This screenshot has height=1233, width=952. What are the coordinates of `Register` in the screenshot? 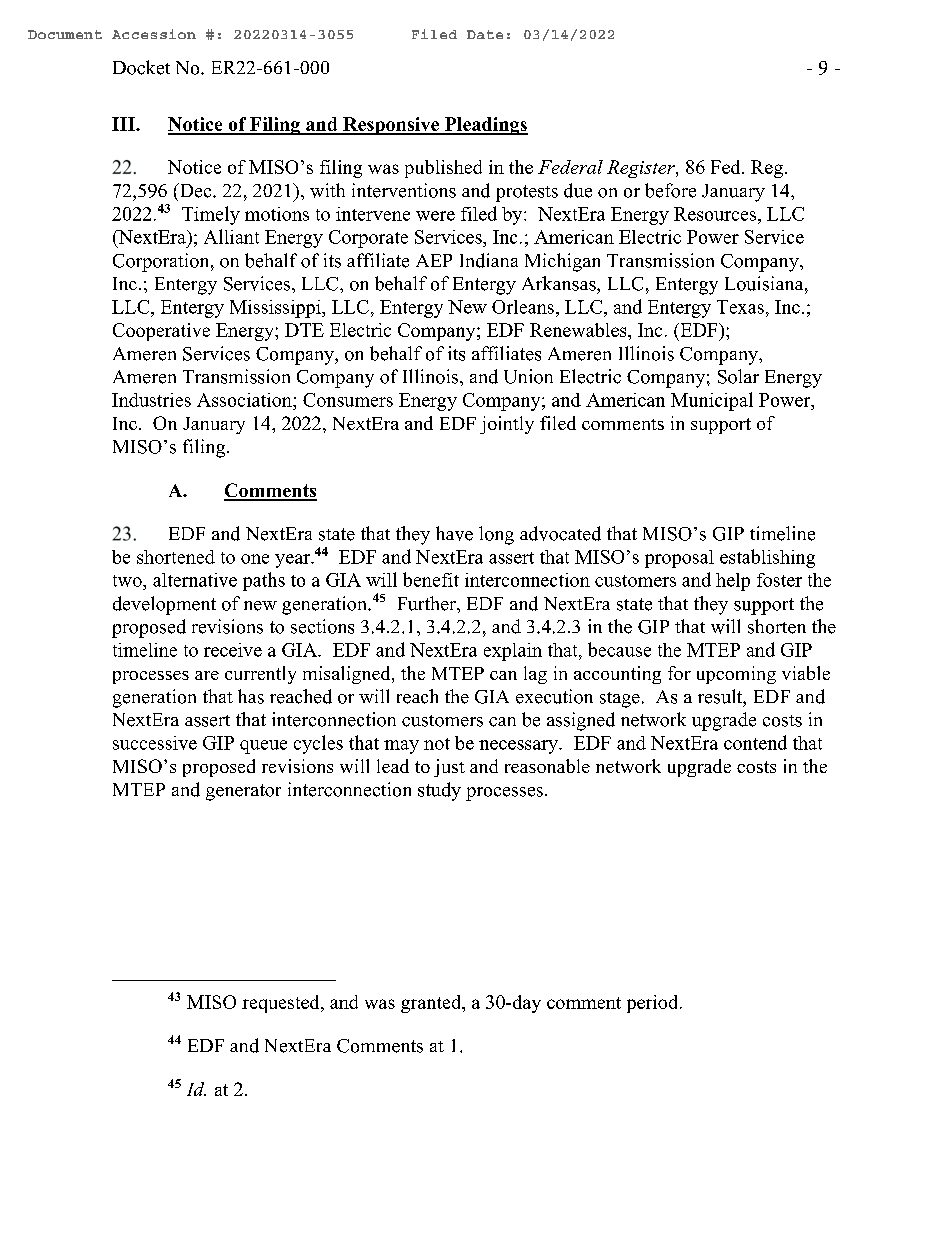 It's located at (642, 169).
